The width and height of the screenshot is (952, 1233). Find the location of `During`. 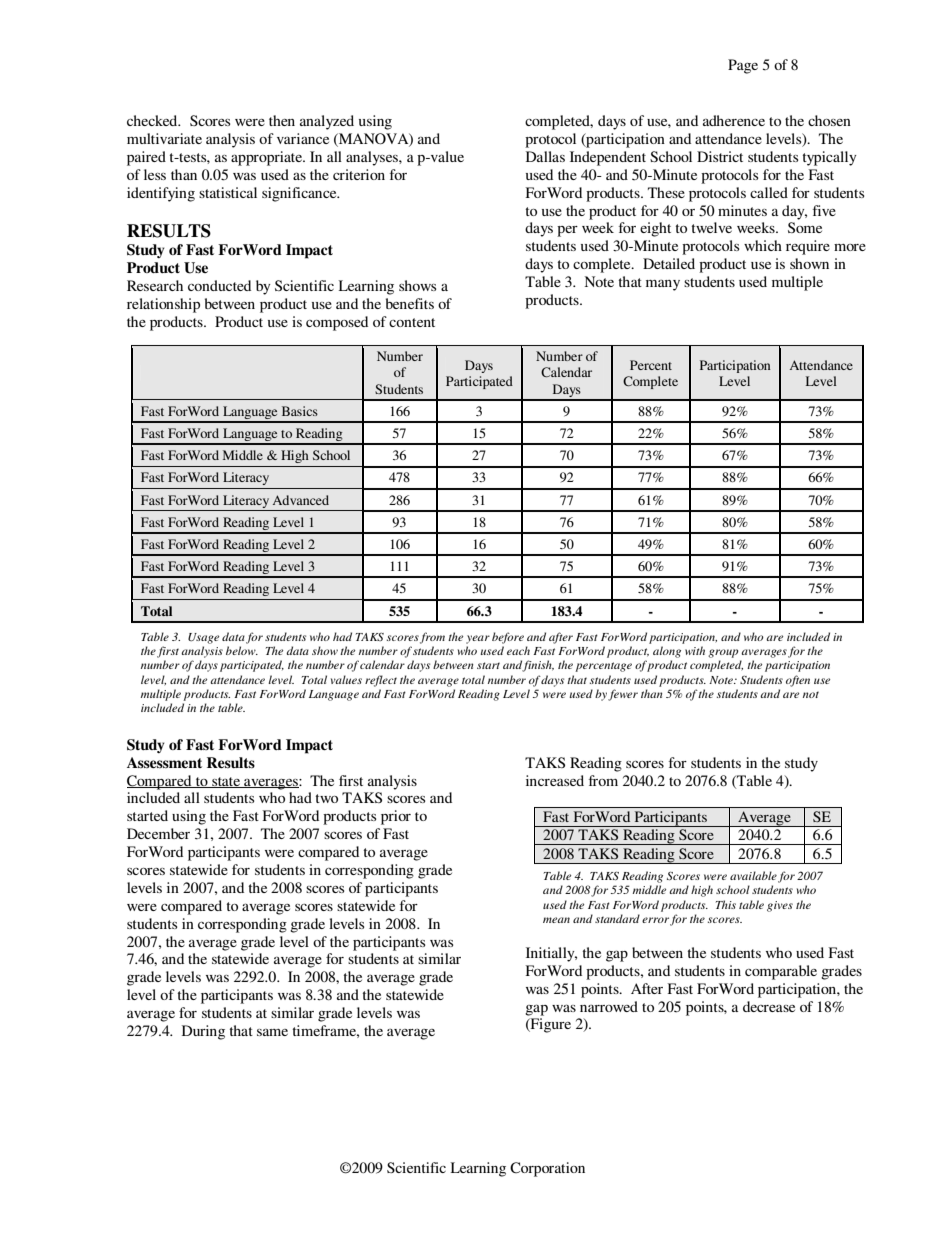

During is located at coordinates (203, 1032).
